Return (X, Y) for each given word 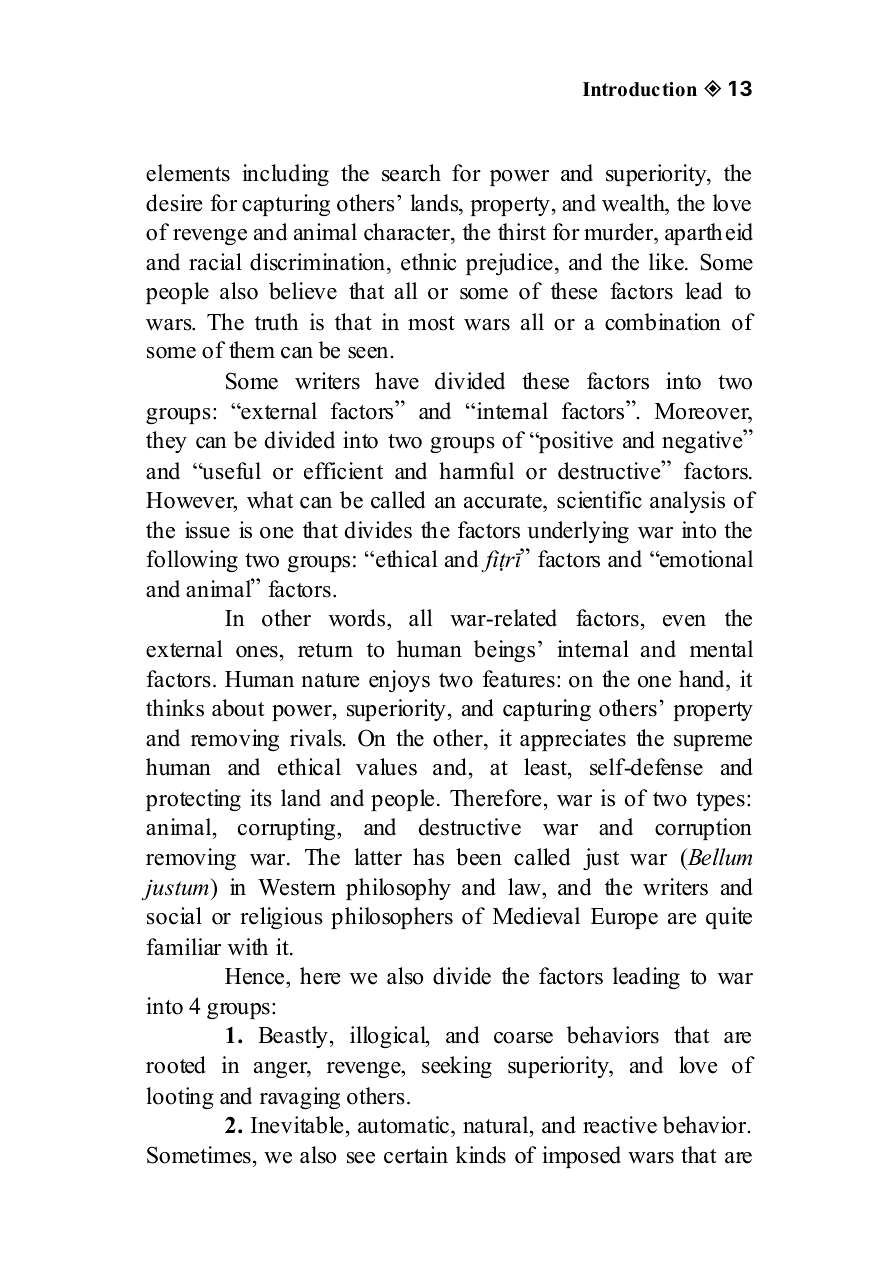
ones (257, 652)
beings (504, 651)
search (411, 173)
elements (188, 173)
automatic (403, 1125)
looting (180, 1098)
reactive (620, 1125)
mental (721, 649)
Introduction (640, 89)
